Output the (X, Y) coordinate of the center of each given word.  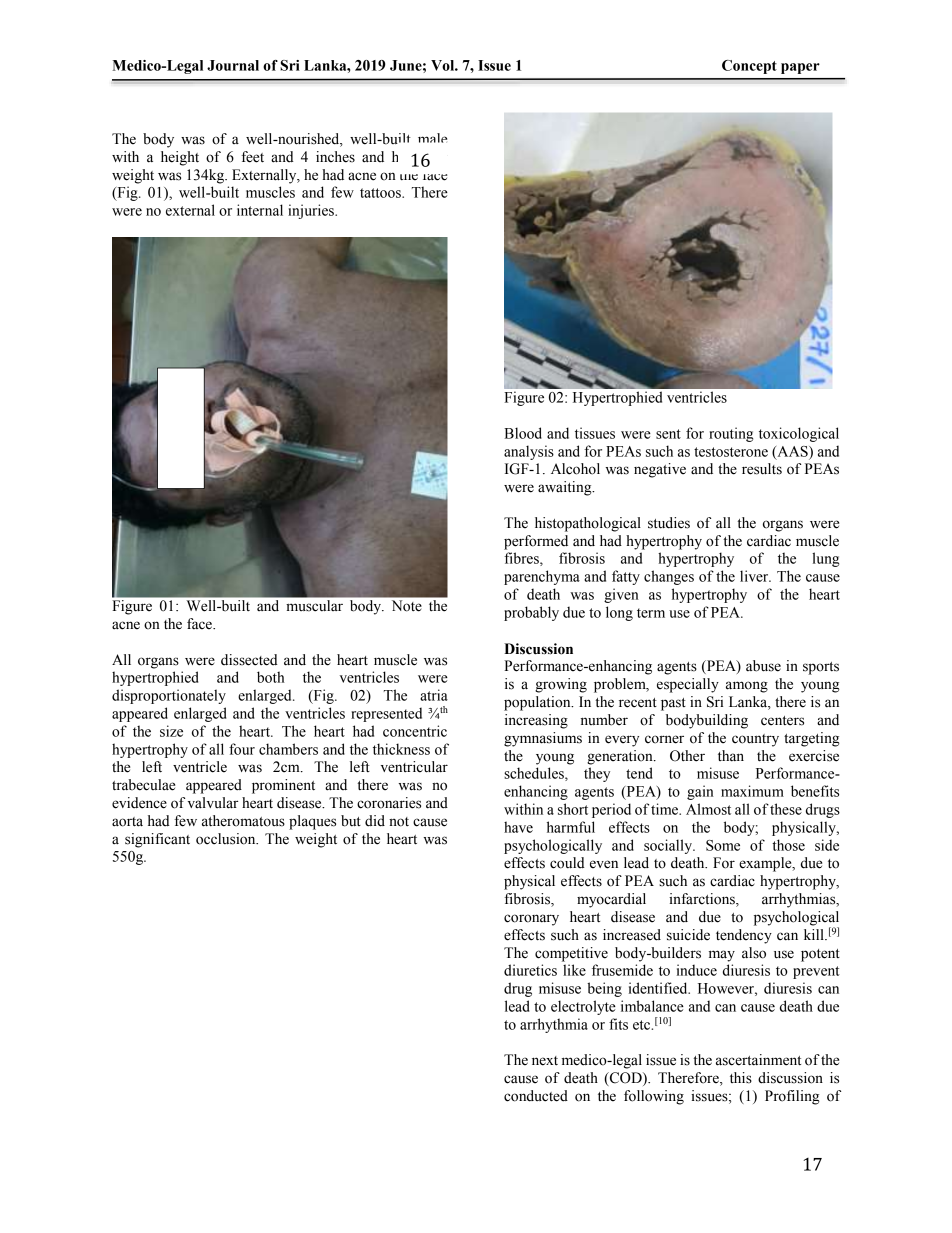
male (432, 138)
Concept (749, 67)
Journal (233, 65)
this (741, 1078)
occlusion (227, 839)
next (545, 1061)
